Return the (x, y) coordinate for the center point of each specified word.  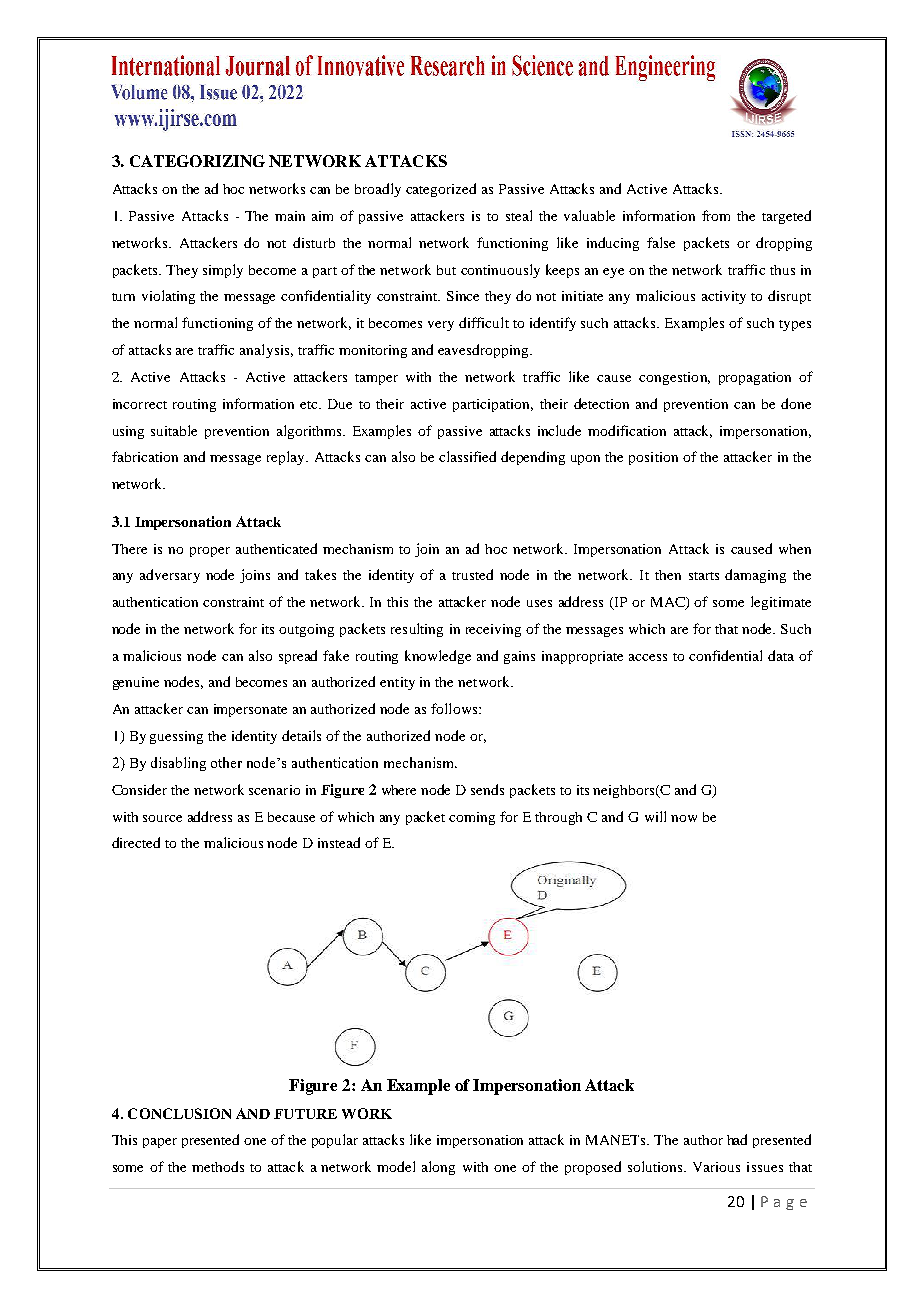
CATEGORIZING (197, 161)
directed (136, 842)
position (653, 458)
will (655, 816)
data (781, 655)
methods (218, 1166)
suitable (174, 430)
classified (467, 456)
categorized (441, 190)
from (716, 215)
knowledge (438, 657)
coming (472, 818)
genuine (136, 683)
